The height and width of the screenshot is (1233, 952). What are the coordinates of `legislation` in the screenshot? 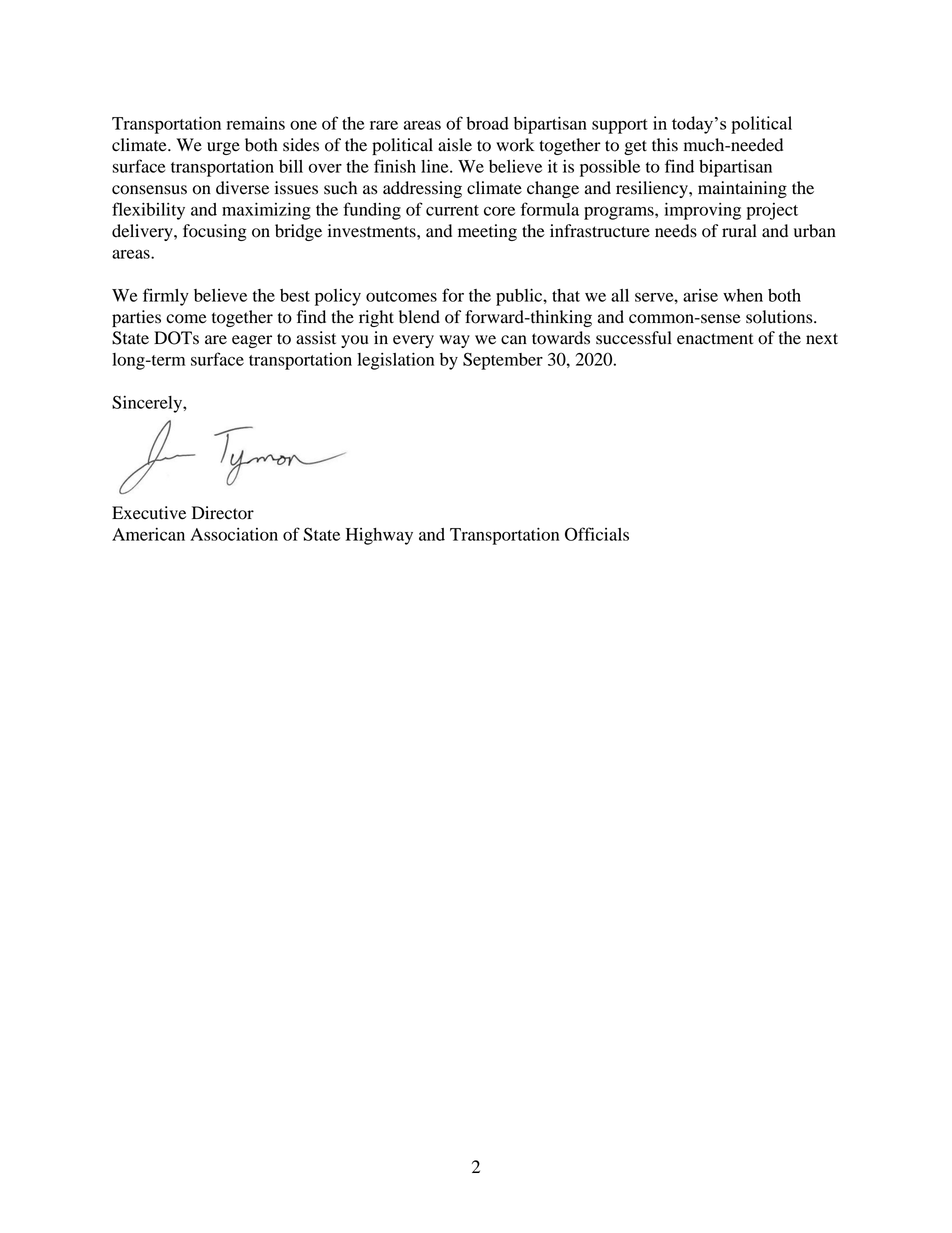 It's located at (395, 361).
